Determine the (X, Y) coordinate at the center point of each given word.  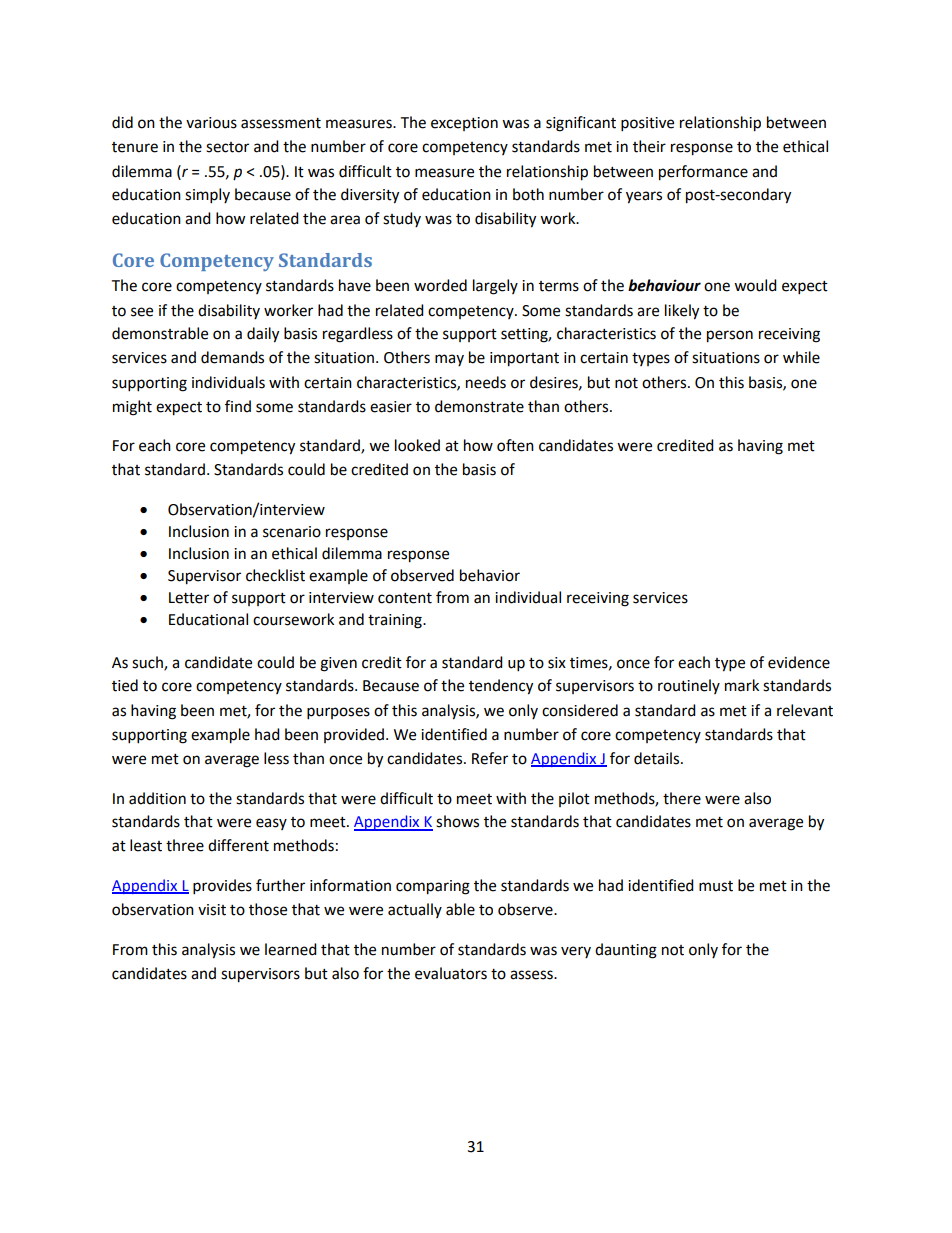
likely (682, 312)
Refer (490, 758)
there (682, 798)
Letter (189, 598)
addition (157, 798)
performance (703, 173)
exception (464, 124)
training (396, 621)
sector (227, 147)
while (801, 357)
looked (417, 445)
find (238, 406)
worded (440, 285)
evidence (799, 662)
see (142, 312)
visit (212, 910)
